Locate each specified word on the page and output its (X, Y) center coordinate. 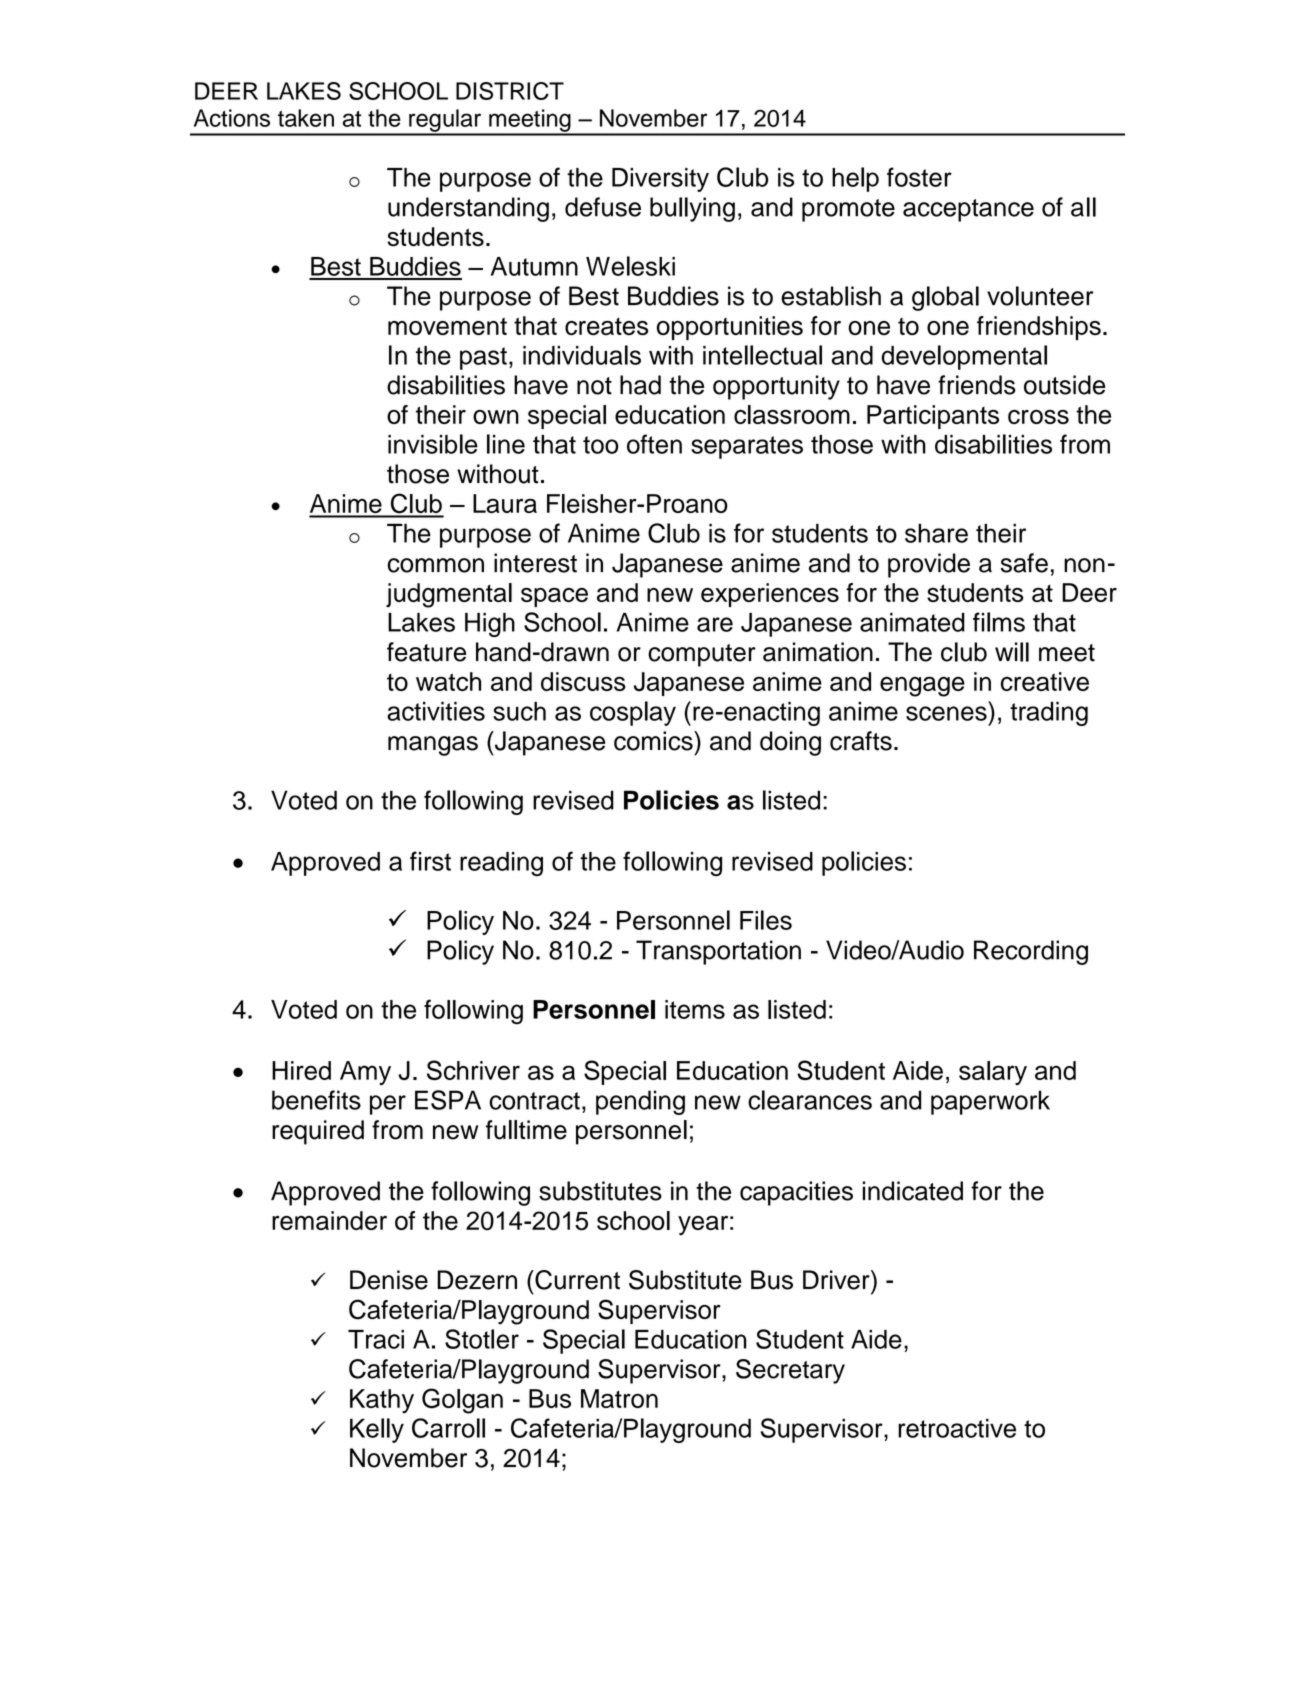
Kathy (382, 1401)
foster (919, 177)
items (695, 1009)
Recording (1031, 952)
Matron (619, 1398)
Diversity (660, 180)
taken (306, 118)
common (435, 565)
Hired (301, 1070)
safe (1024, 563)
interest (535, 563)
